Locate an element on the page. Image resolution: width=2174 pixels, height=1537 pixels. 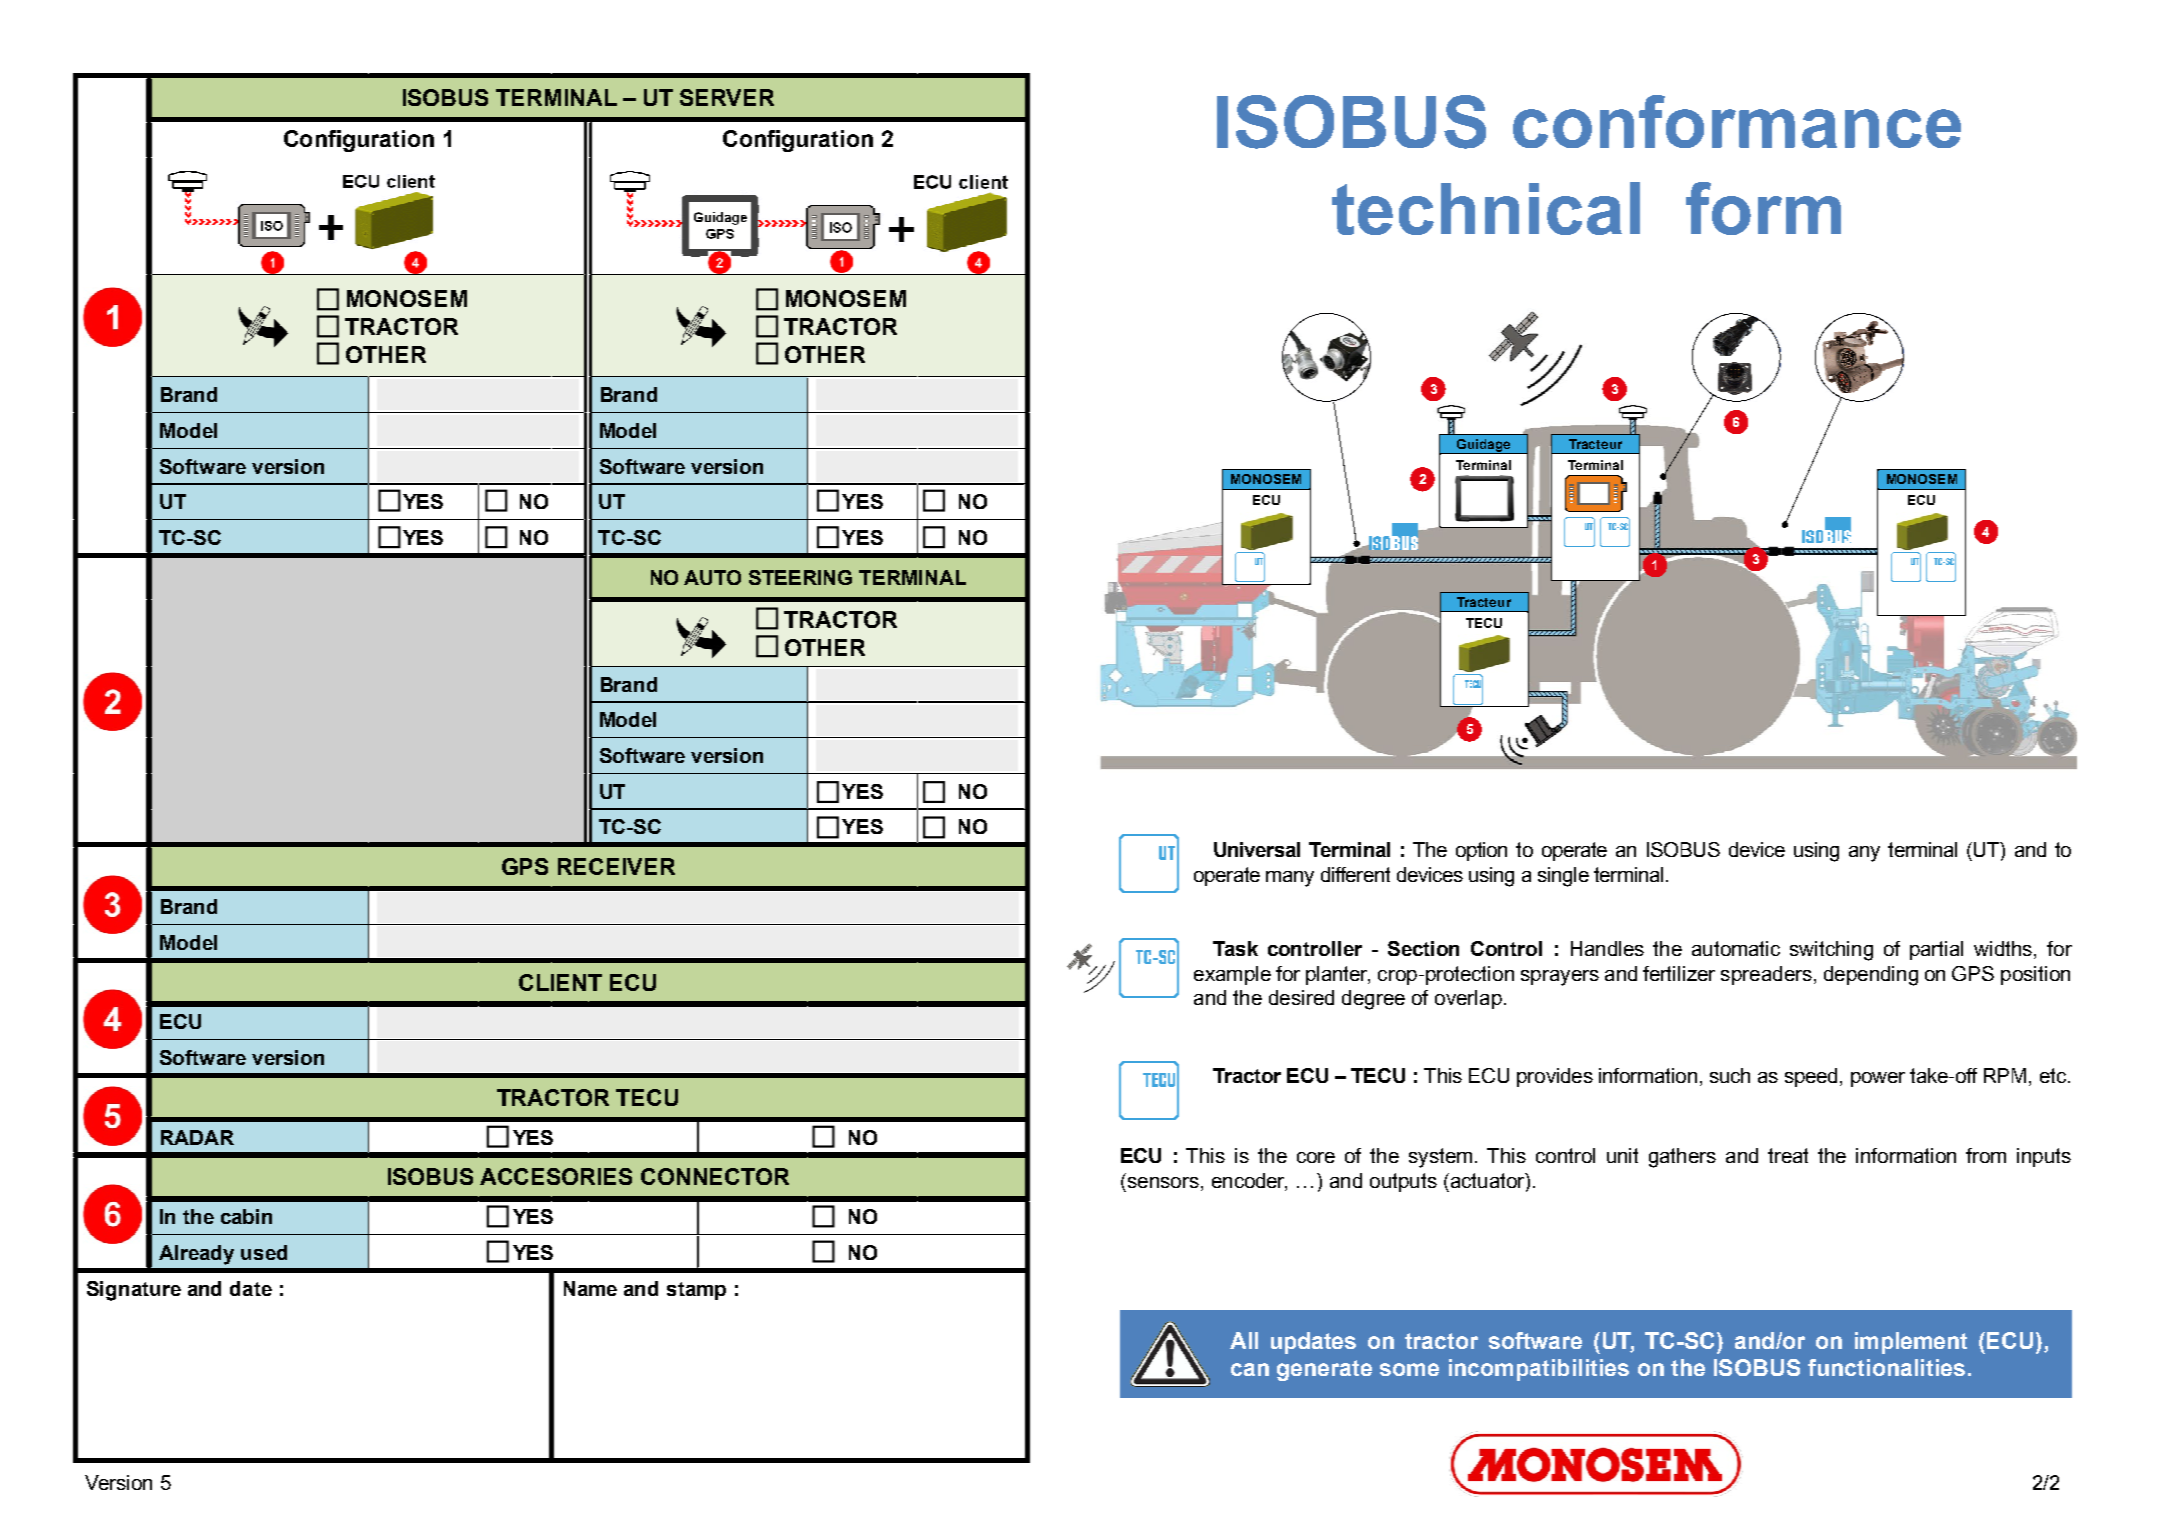
SERVER is located at coordinates (727, 97).
